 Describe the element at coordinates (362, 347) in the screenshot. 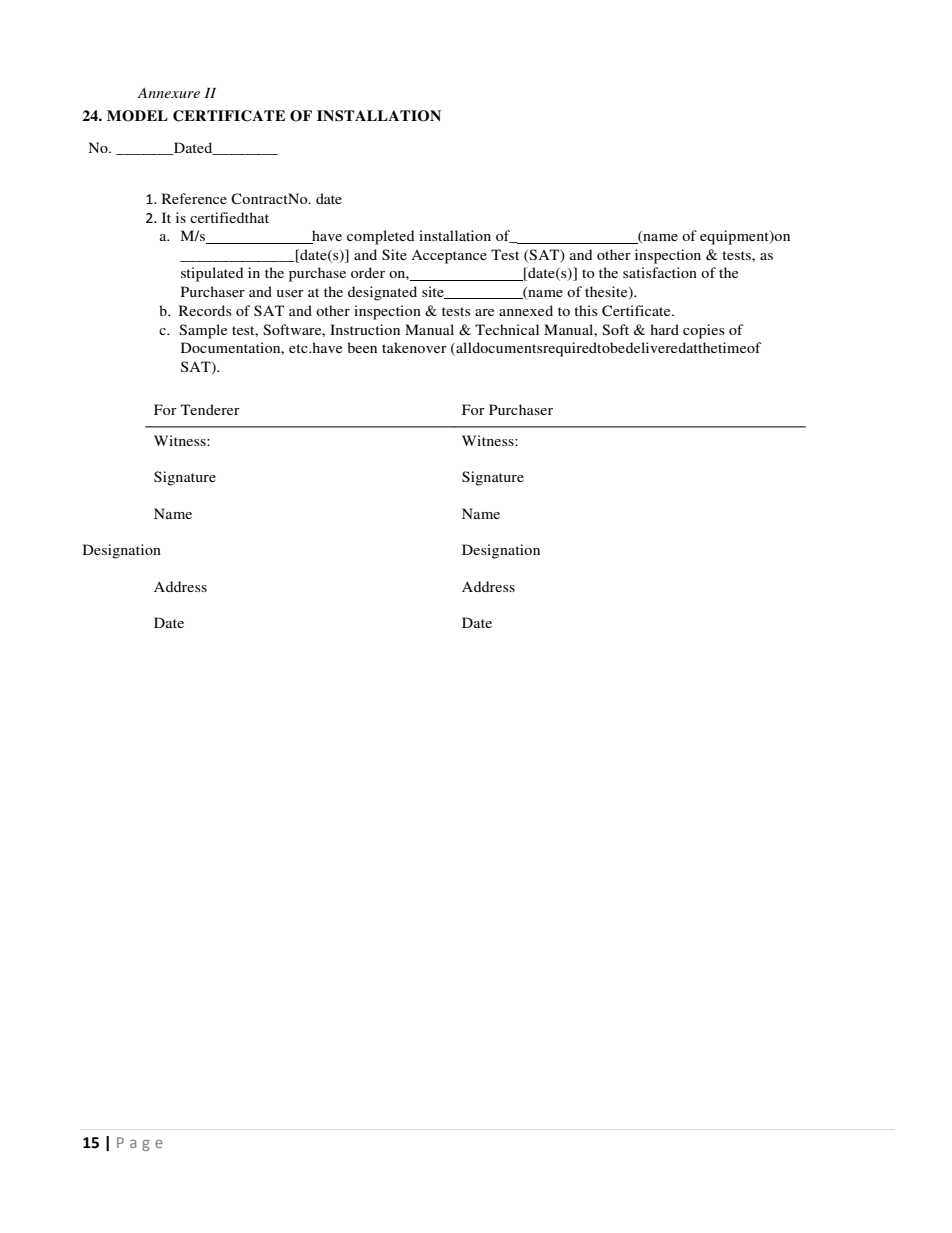

I see `been` at that location.
